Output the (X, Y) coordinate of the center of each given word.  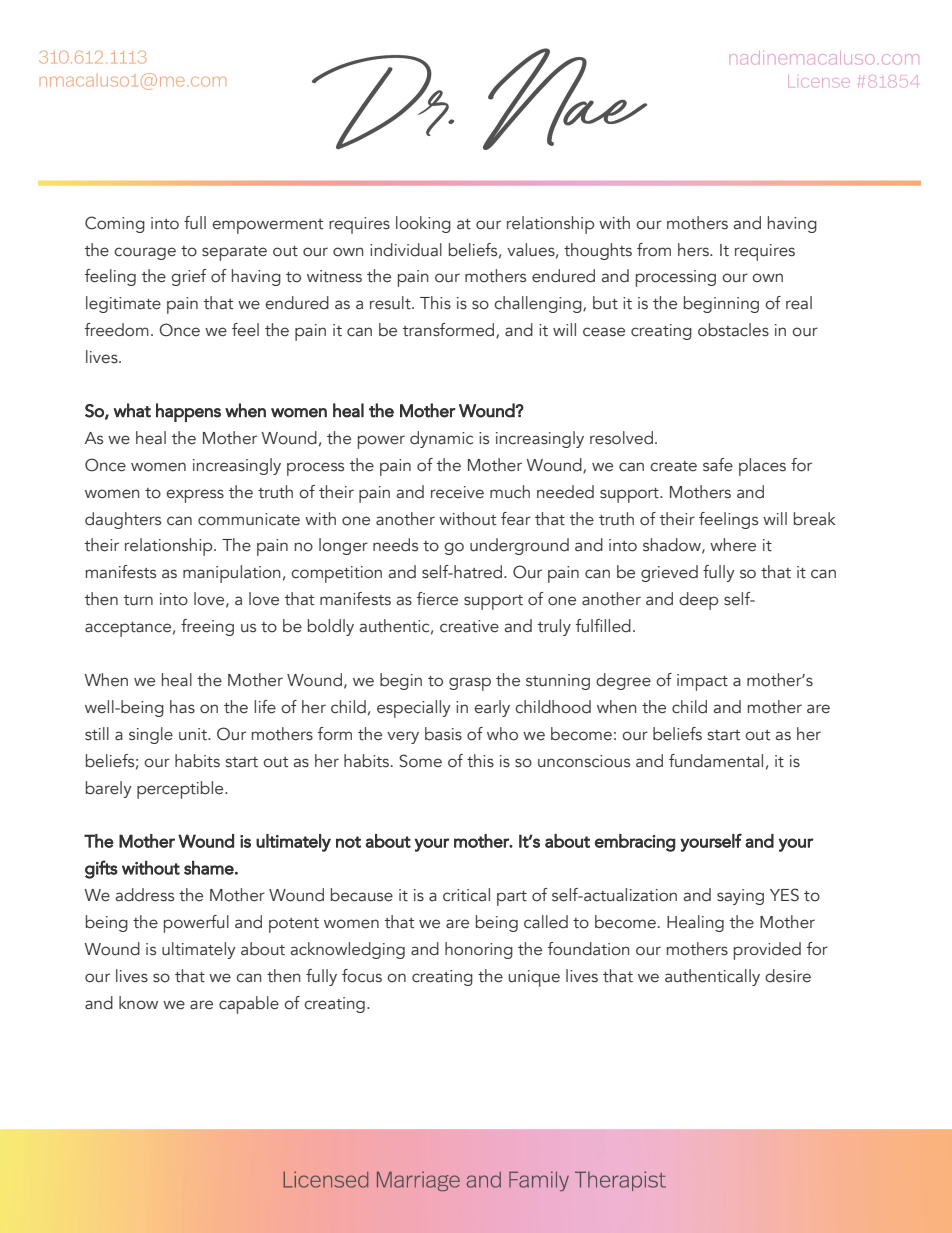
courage (145, 253)
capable (249, 1005)
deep (698, 601)
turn (138, 600)
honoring (479, 950)
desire (788, 976)
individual (406, 250)
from (654, 250)
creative (469, 626)
